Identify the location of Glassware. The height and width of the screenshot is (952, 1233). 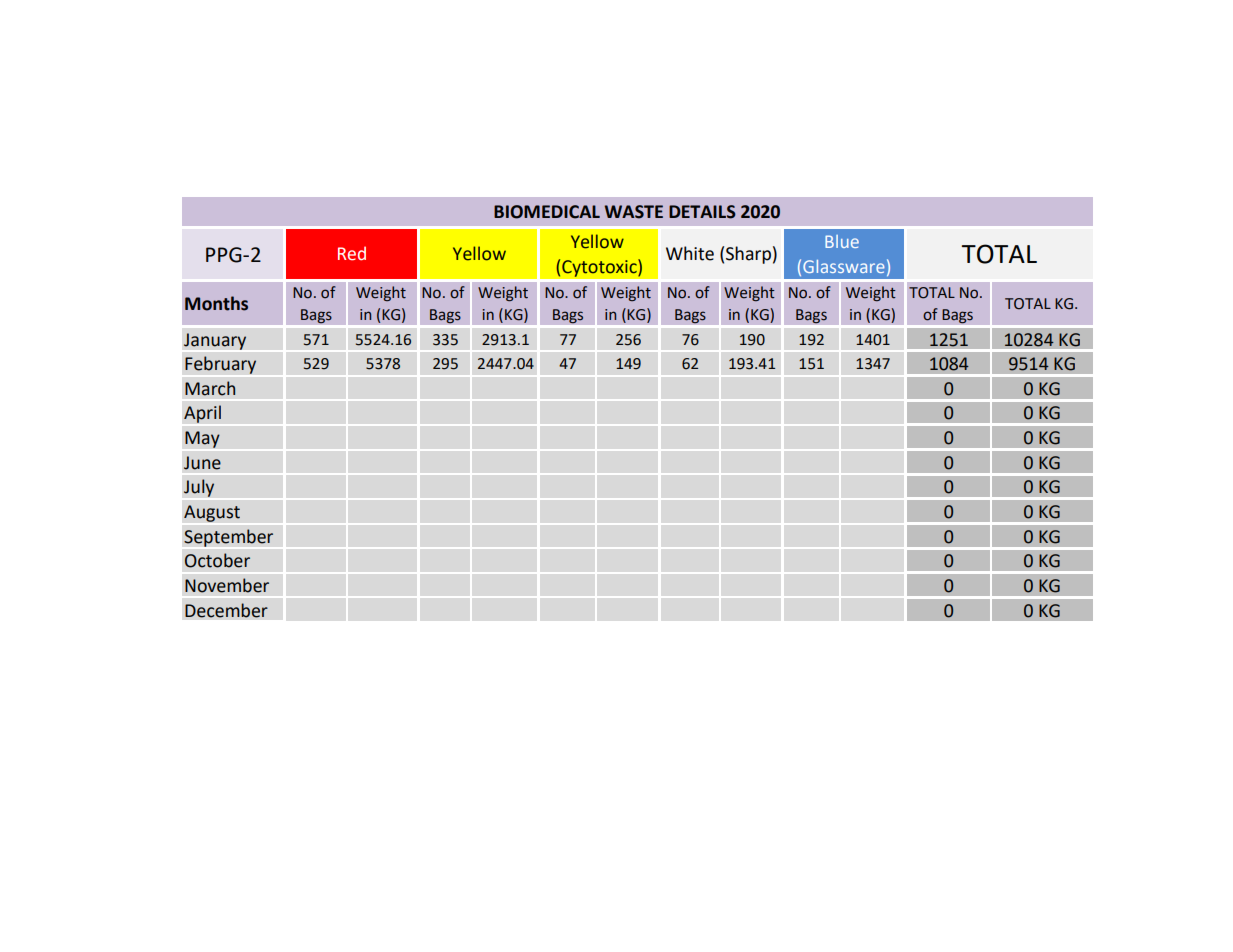
(844, 266).
